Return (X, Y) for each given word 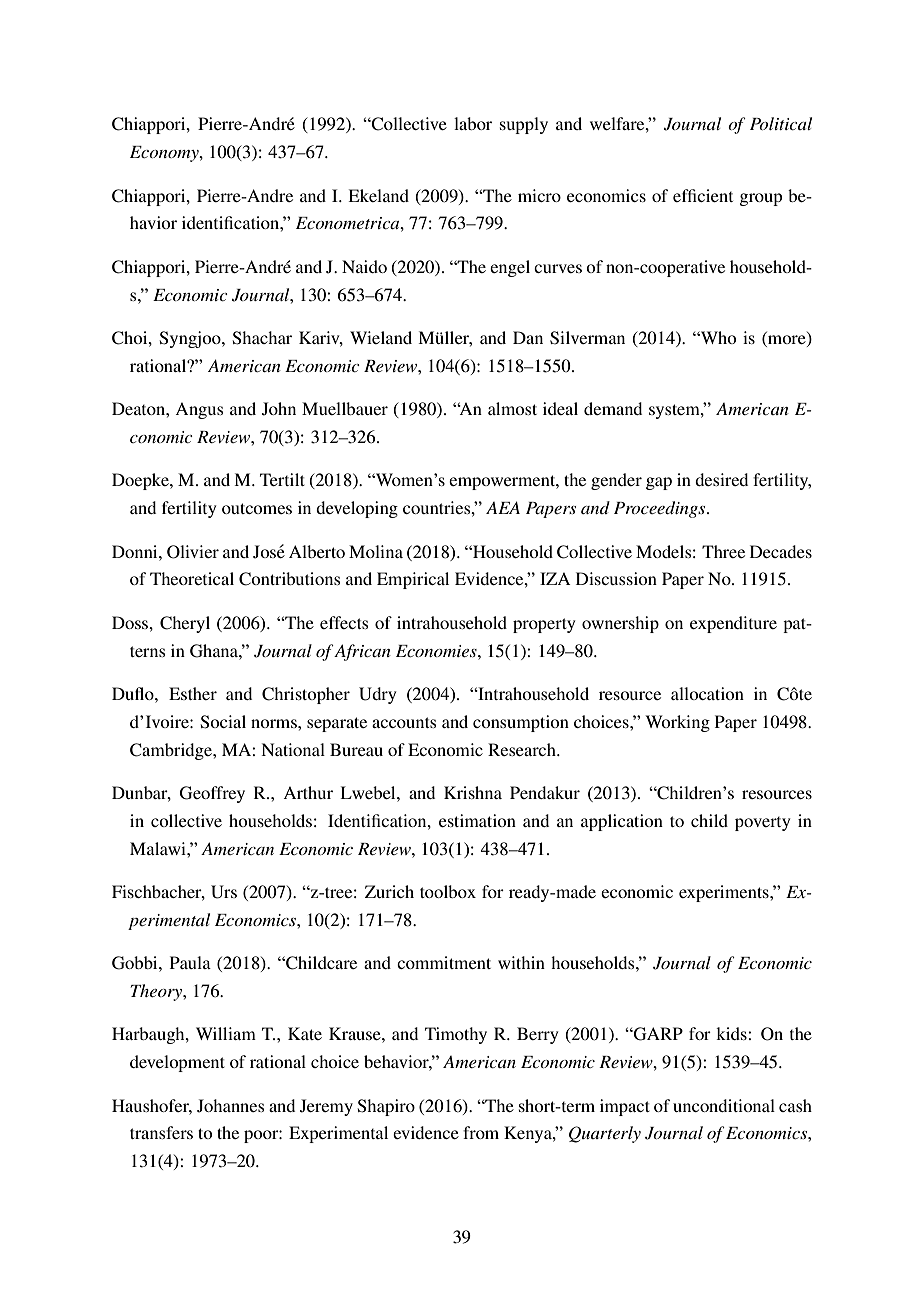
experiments (725, 893)
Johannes (231, 1106)
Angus (199, 411)
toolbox (448, 891)
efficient (703, 195)
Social (223, 722)
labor (473, 123)
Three (723, 551)
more (787, 341)
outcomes (257, 508)
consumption (521, 723)
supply (524, 125)
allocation (707, 693)
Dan (528, 337)
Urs (224, 892)
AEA (503, 507)
